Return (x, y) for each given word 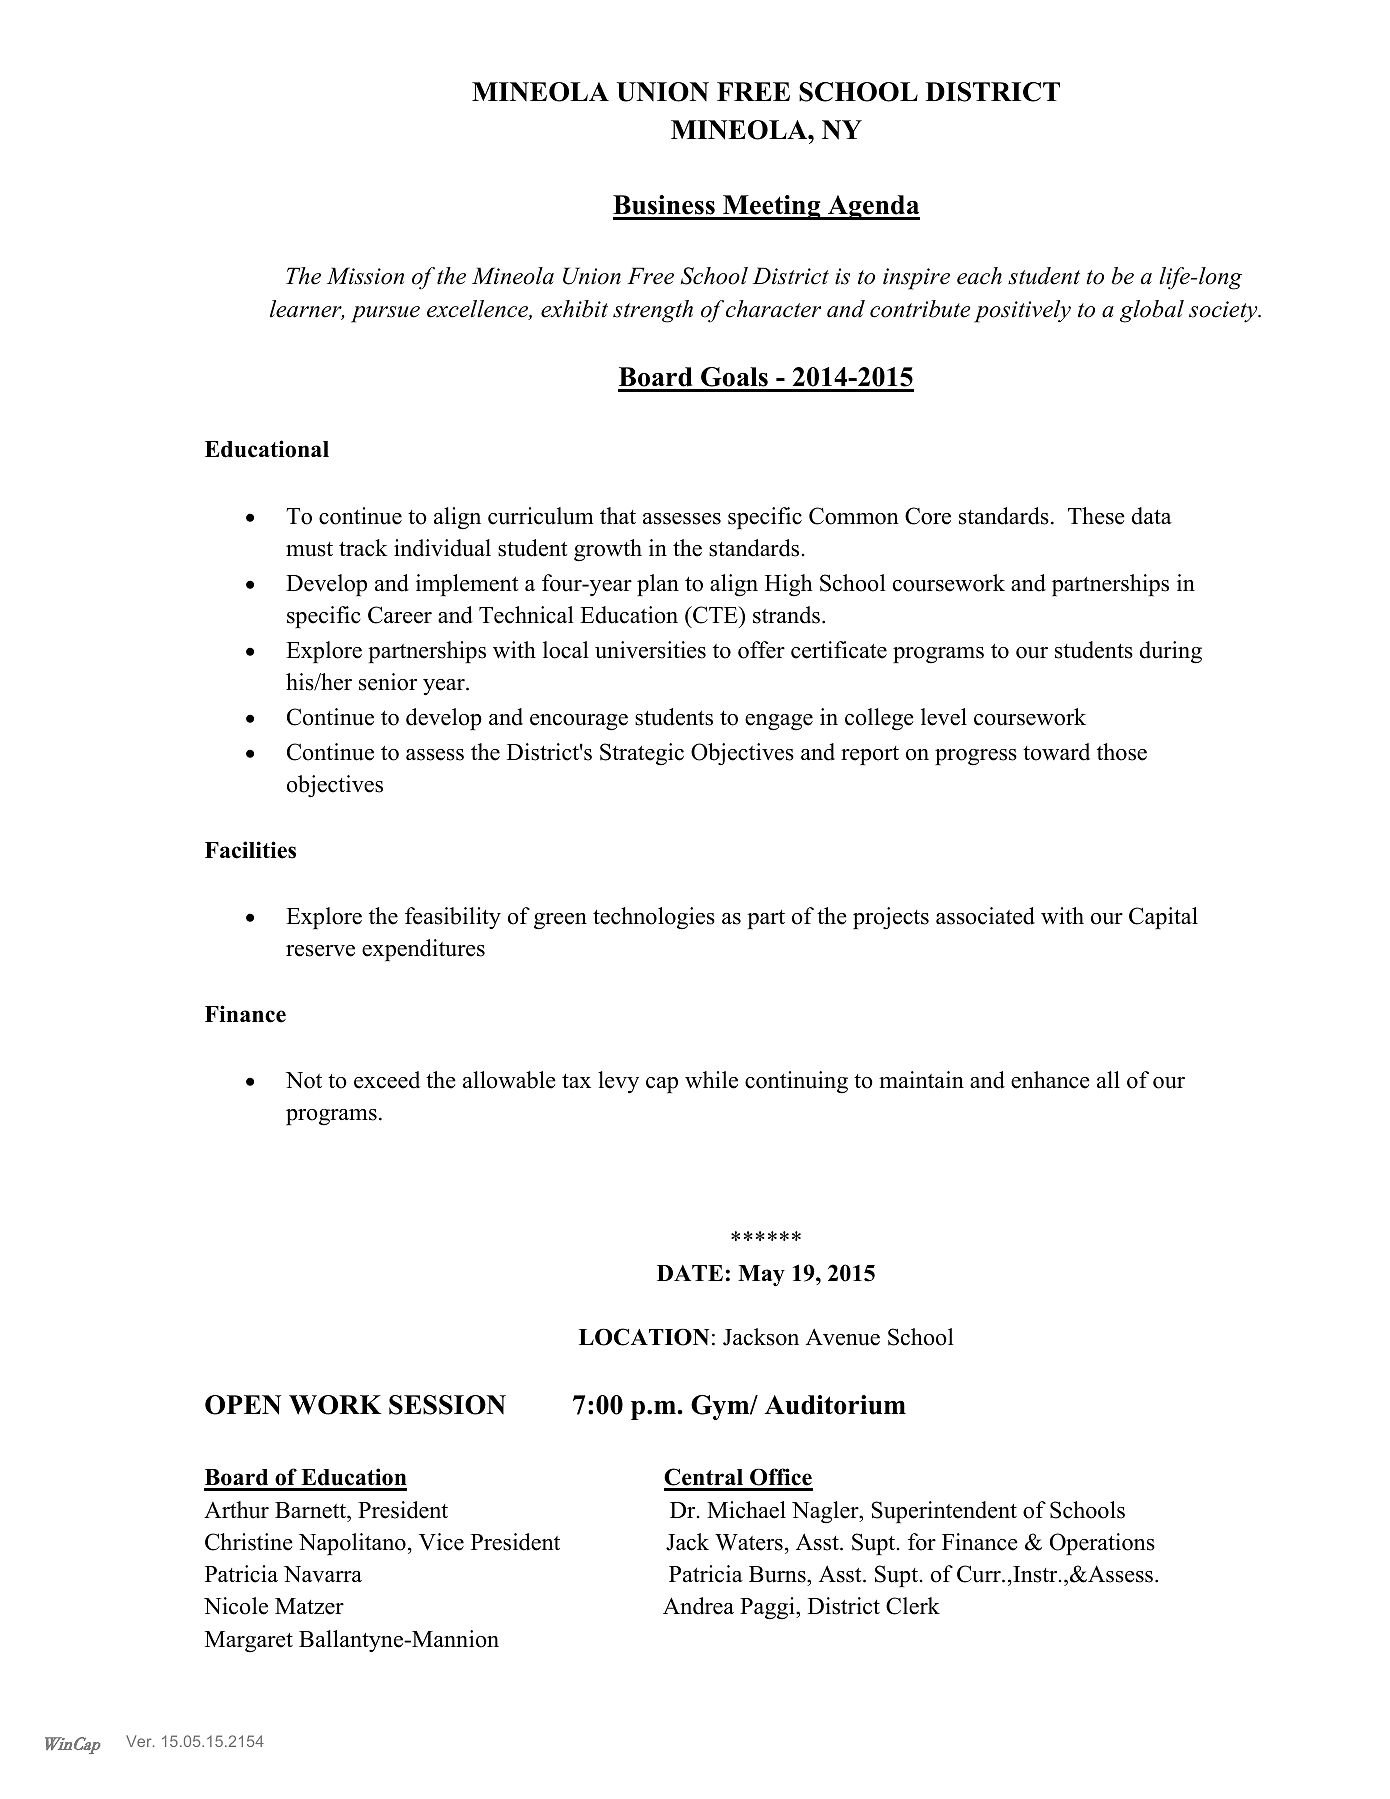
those (1122, 752)
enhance (1050, 1080)
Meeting (772, 207)
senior (388, 682)
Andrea (698, 1606)
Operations (1102, 1544)
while (711, 1080)
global (1152, 311)
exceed (387, 1080)
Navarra (323, 1574)
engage (779, 722)
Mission (365, 276)
